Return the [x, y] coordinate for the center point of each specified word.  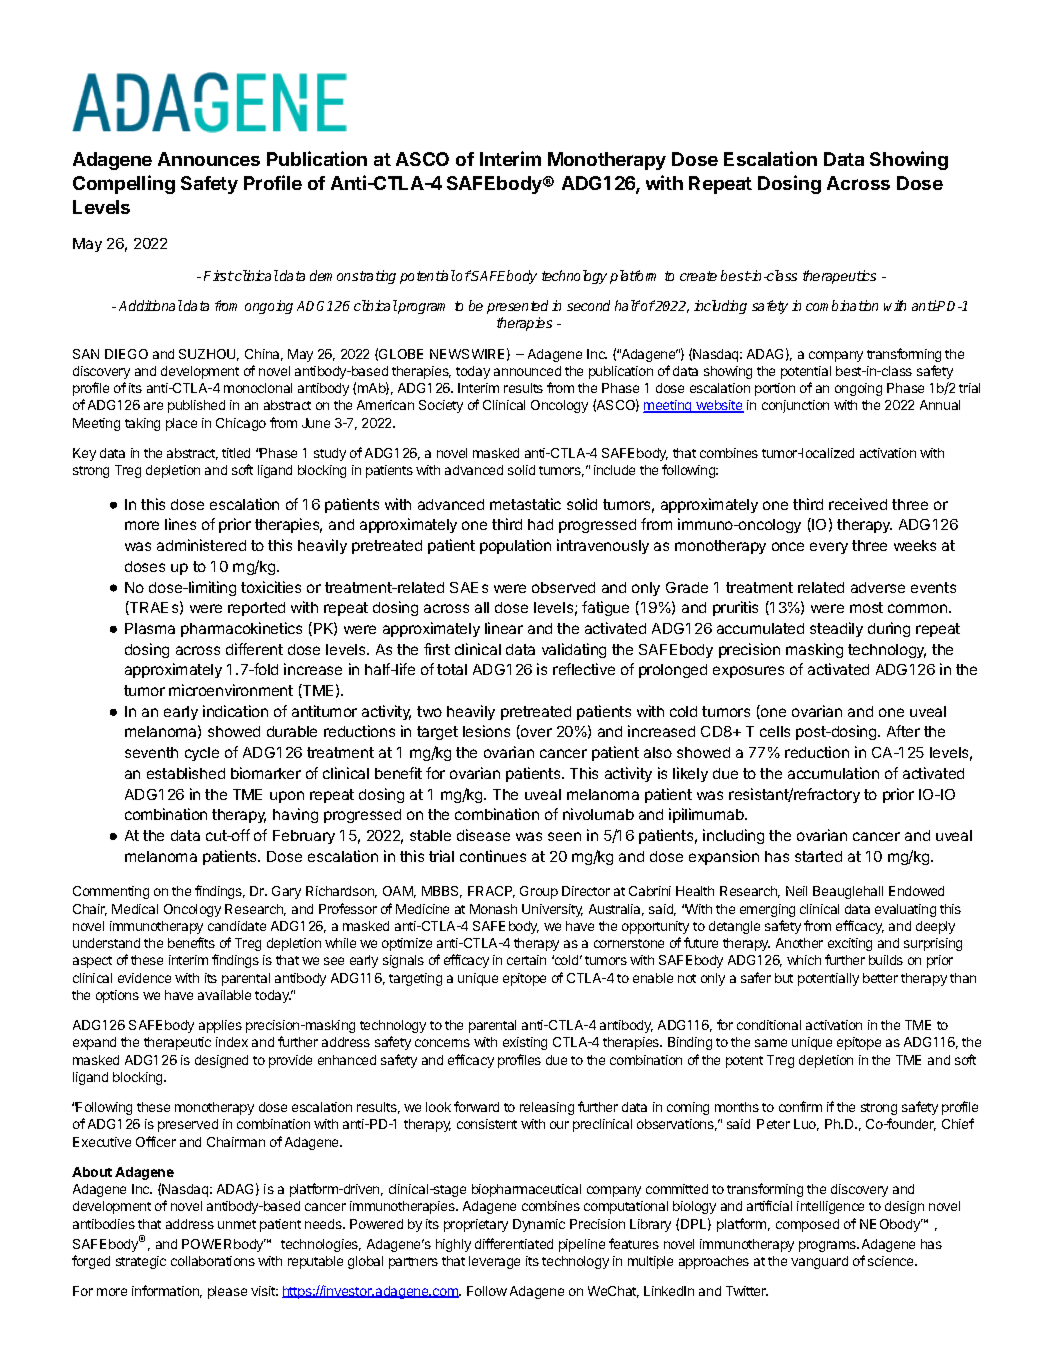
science [892, 1261]
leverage [494, 1262]
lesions [486, 731]
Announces [209, 159]
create [698, 276]
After [903, 731]
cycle [202, 754]
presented [517, 307]
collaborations [213, 1261]
